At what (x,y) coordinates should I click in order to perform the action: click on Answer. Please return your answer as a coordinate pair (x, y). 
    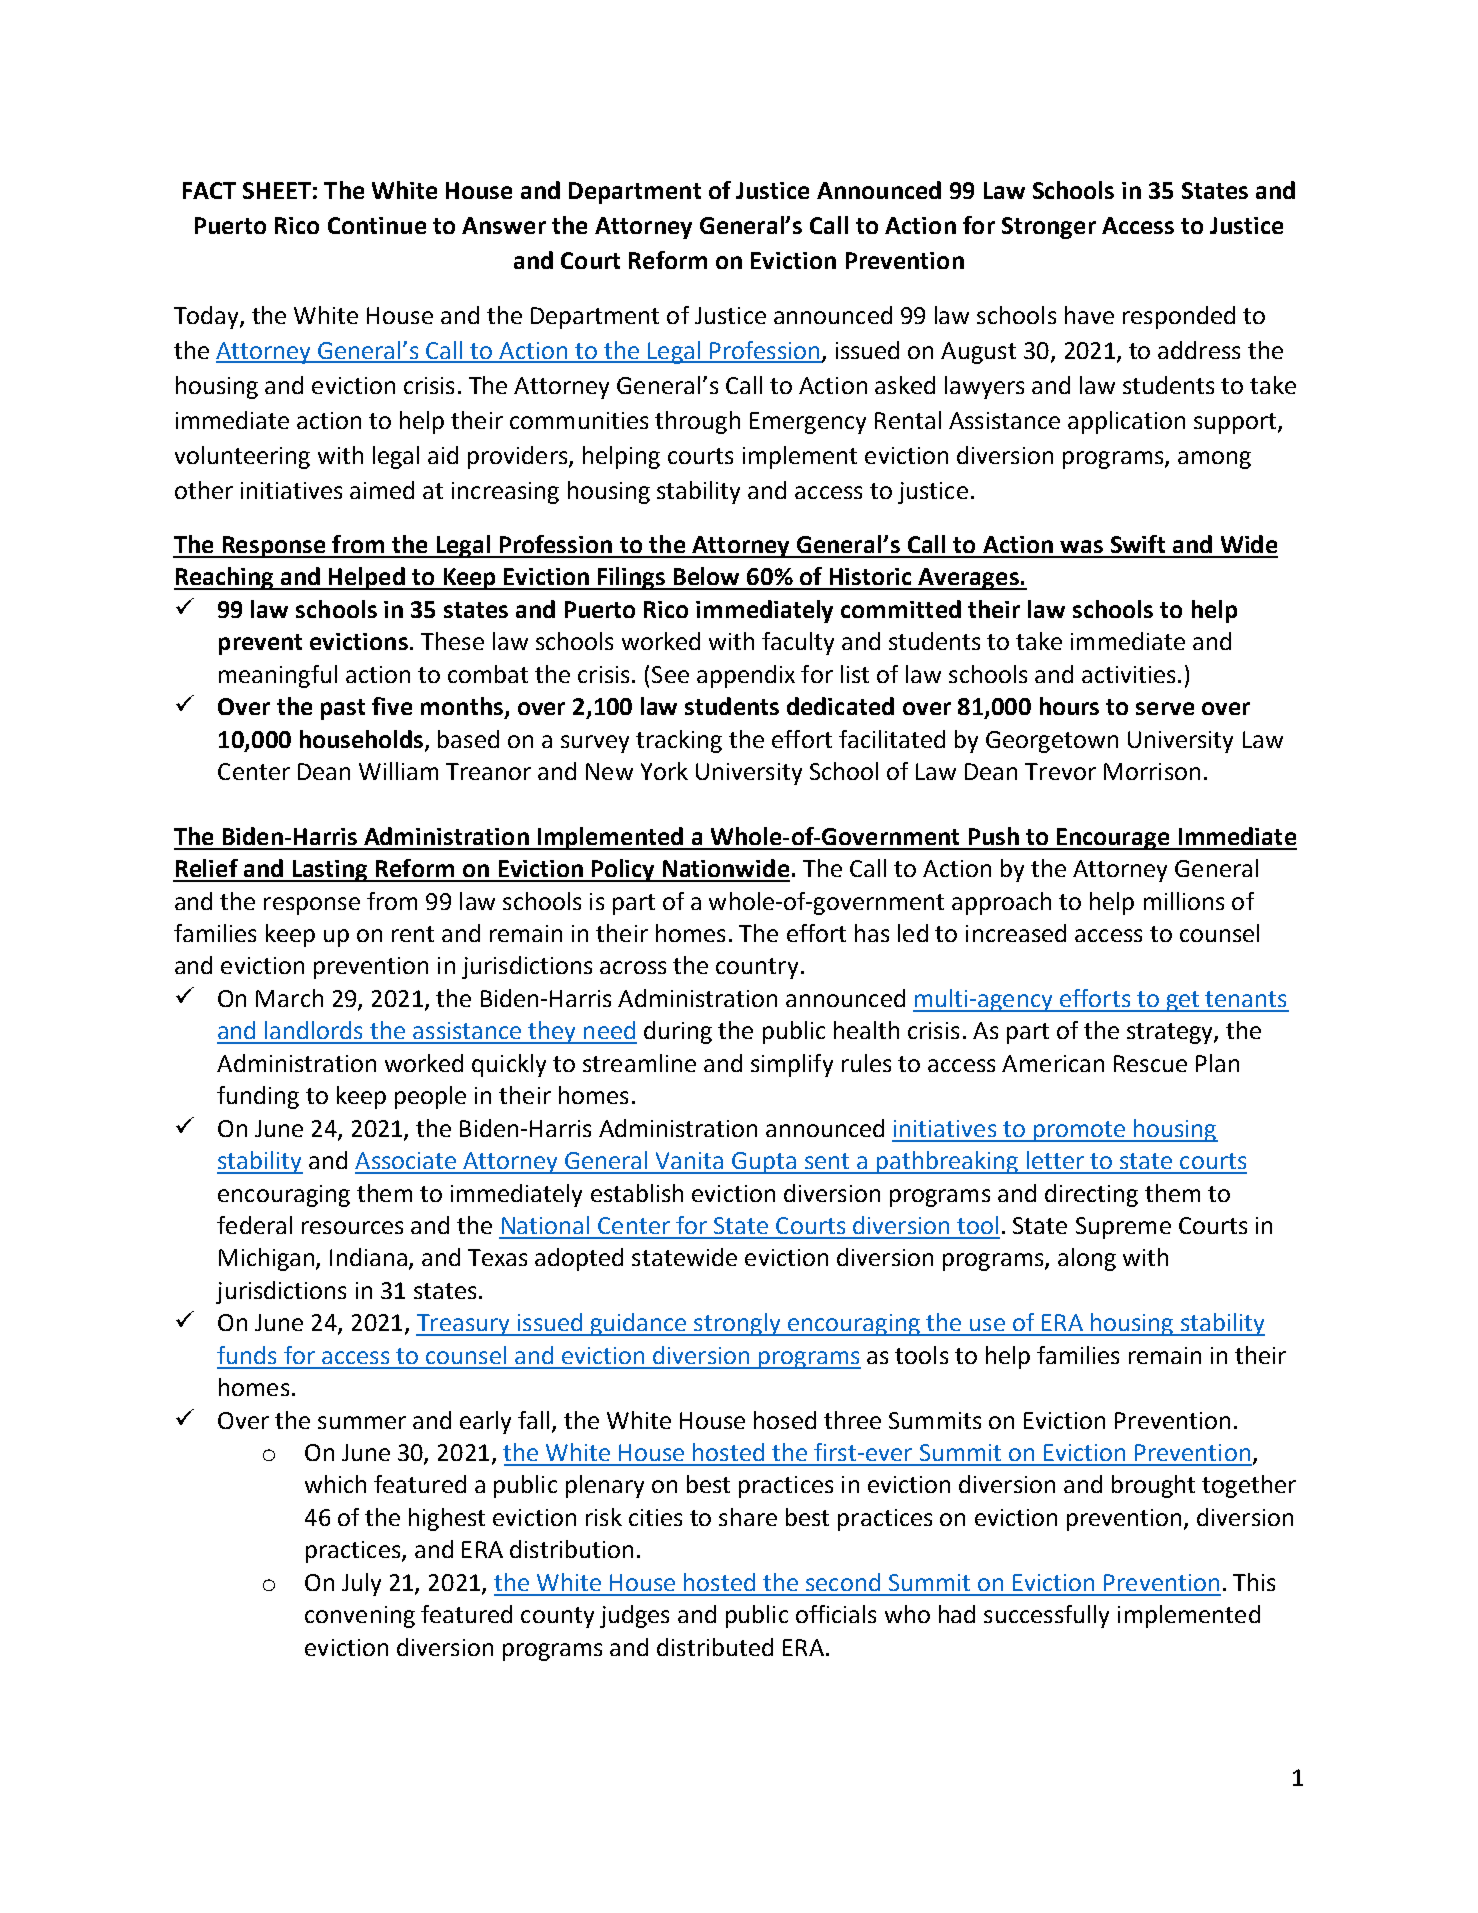
    Looking at the image, I should click on (504, 225).
